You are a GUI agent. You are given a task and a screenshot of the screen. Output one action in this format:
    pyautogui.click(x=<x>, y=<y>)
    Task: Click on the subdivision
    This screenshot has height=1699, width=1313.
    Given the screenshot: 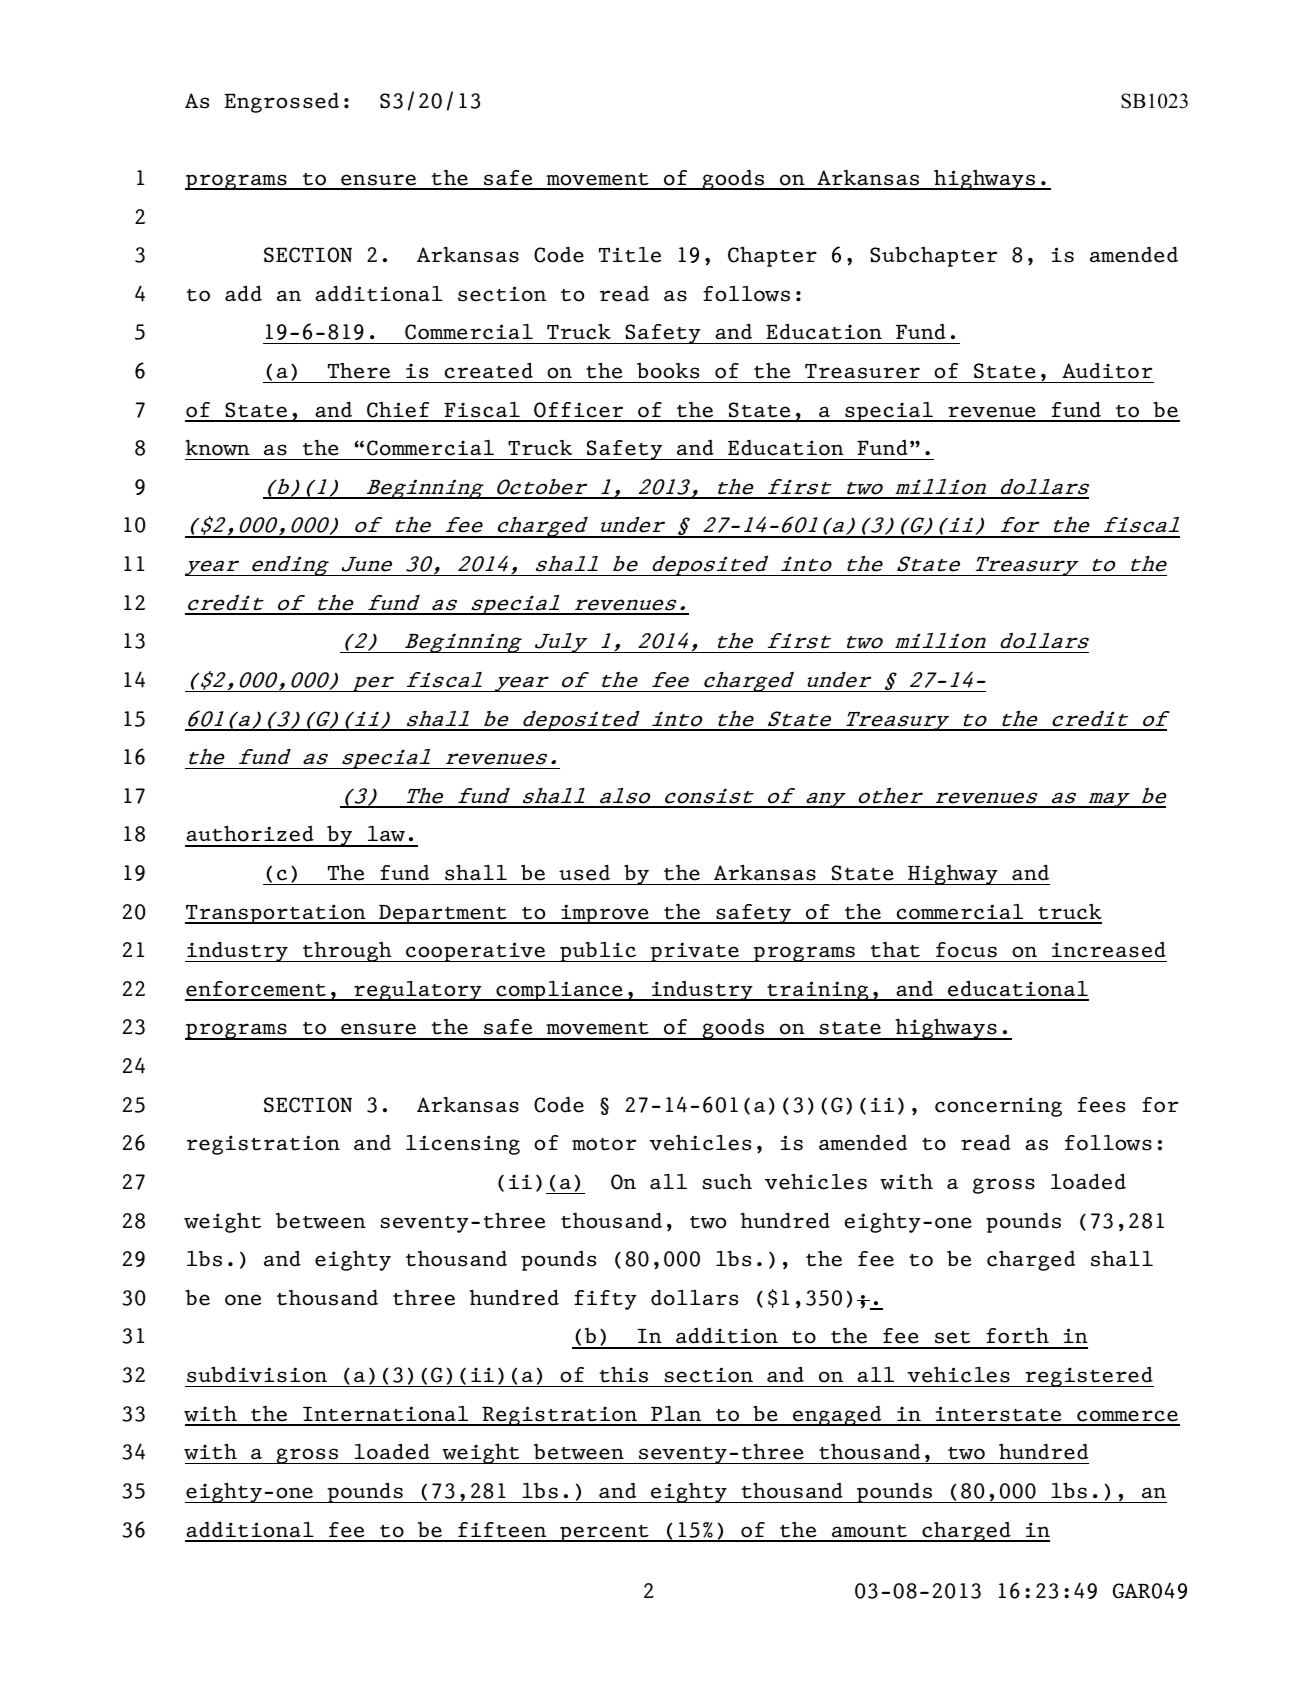 What is the action you would take?
    pyautogui.click(x=257, y=1374)
